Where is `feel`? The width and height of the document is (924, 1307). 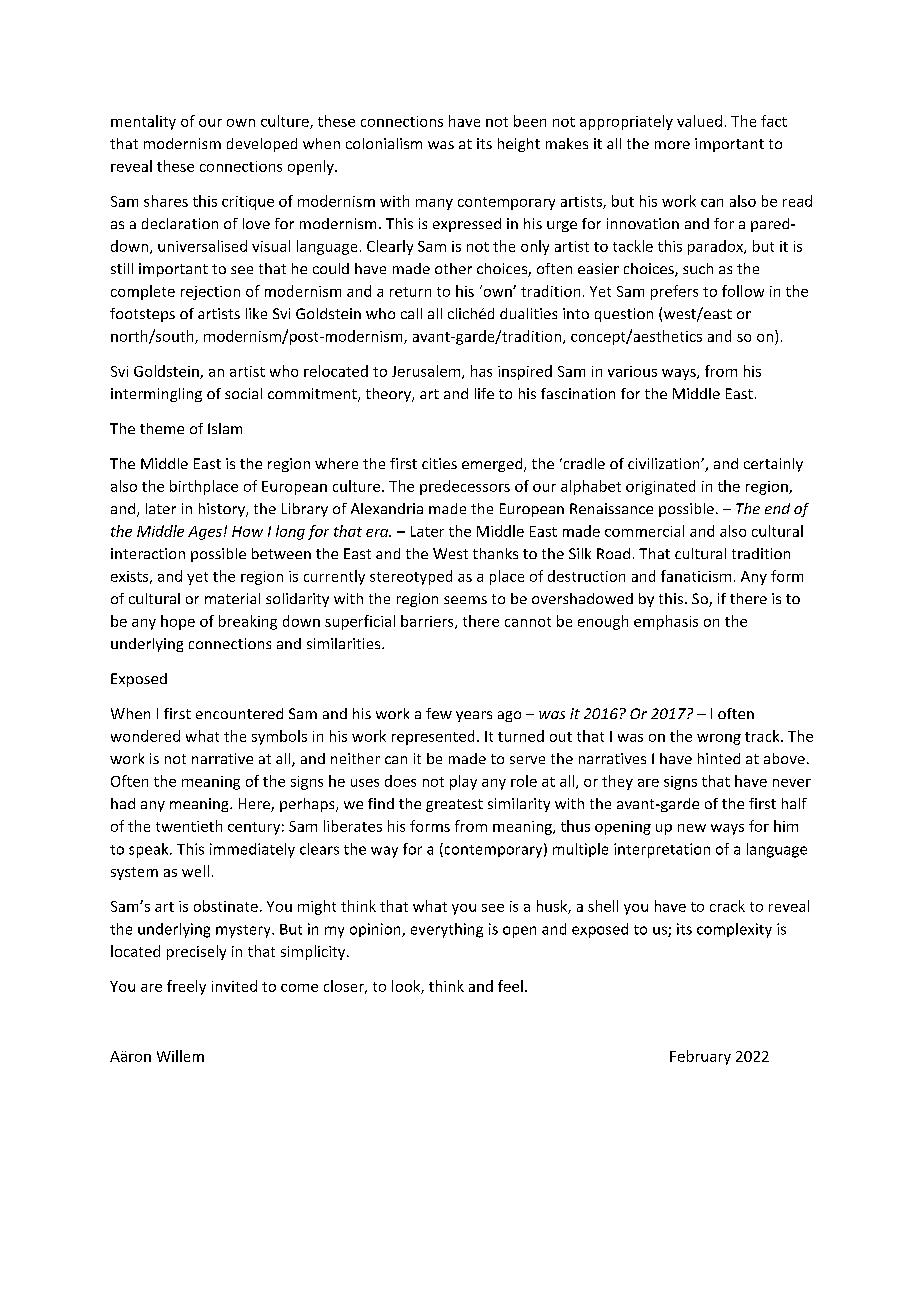 feel is located at coordinates (510, 986).
